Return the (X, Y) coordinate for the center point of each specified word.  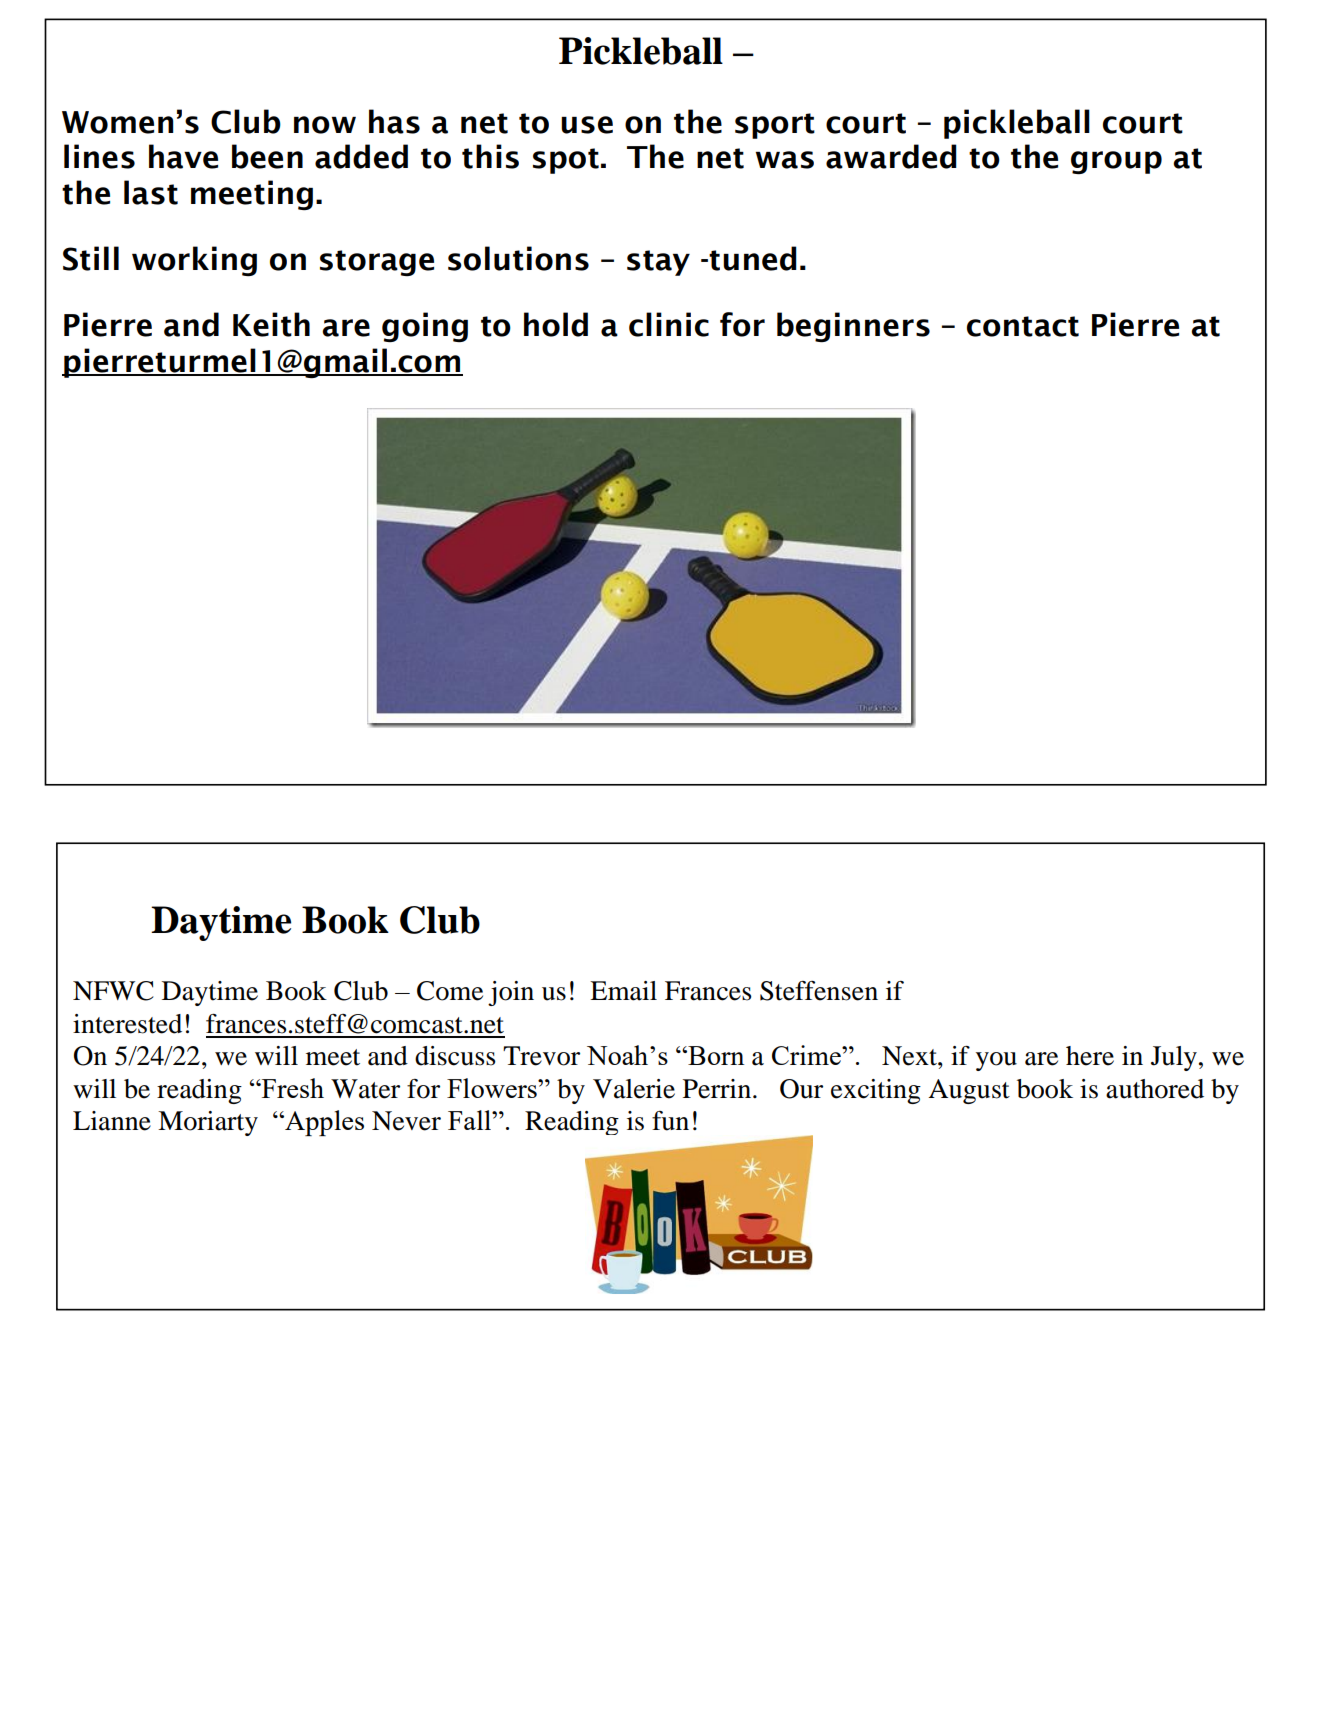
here (1090, 1056)
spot (566, 161)
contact (1023, 326)
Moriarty (208, 1123)
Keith (271, 324)
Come (450, 991)
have (183, 156)
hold (556, 324)
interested (127, 1024)
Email (623, 991)
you (996, 1061)
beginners (853, 327)
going (425, 327)
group (1116, 162)
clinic (669, 324)
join (511, 993)
